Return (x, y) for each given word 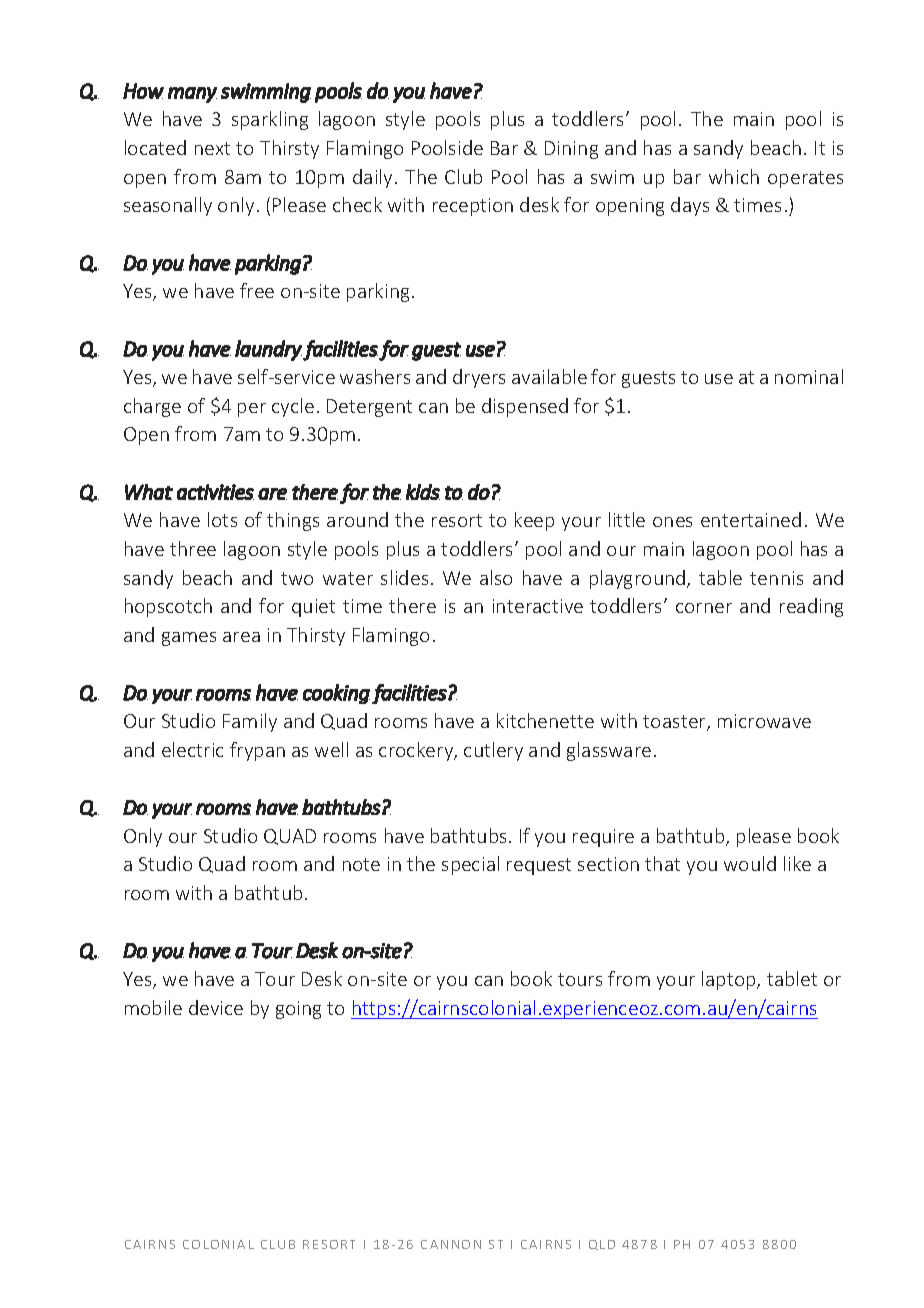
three (193, 548)
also (496, 577)
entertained (751, 519)
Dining (571, 150)
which (734, 176)
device (216, 1007)
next (212, 148)
